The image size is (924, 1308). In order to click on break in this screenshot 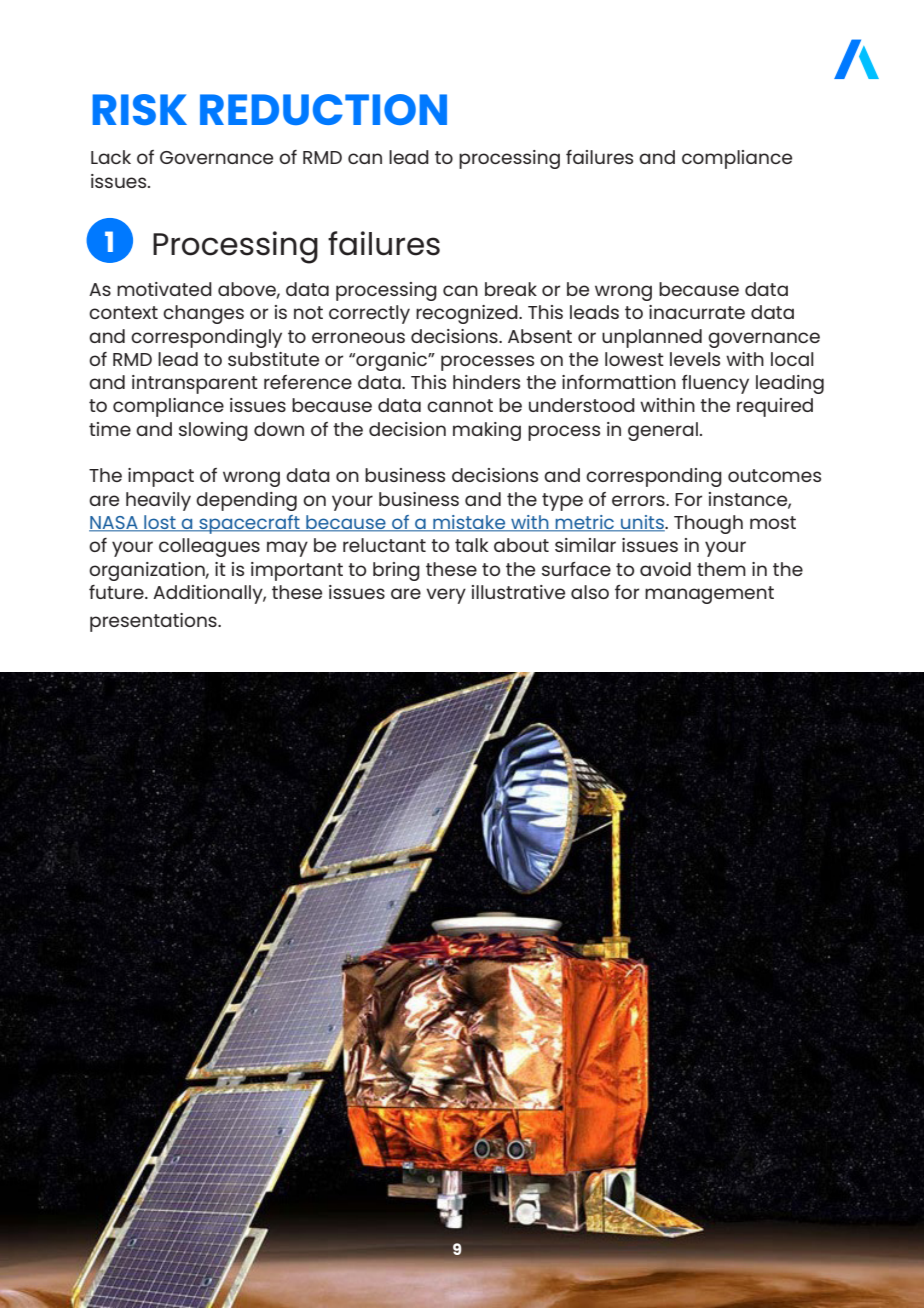, I will do `click(511, 289)`.
